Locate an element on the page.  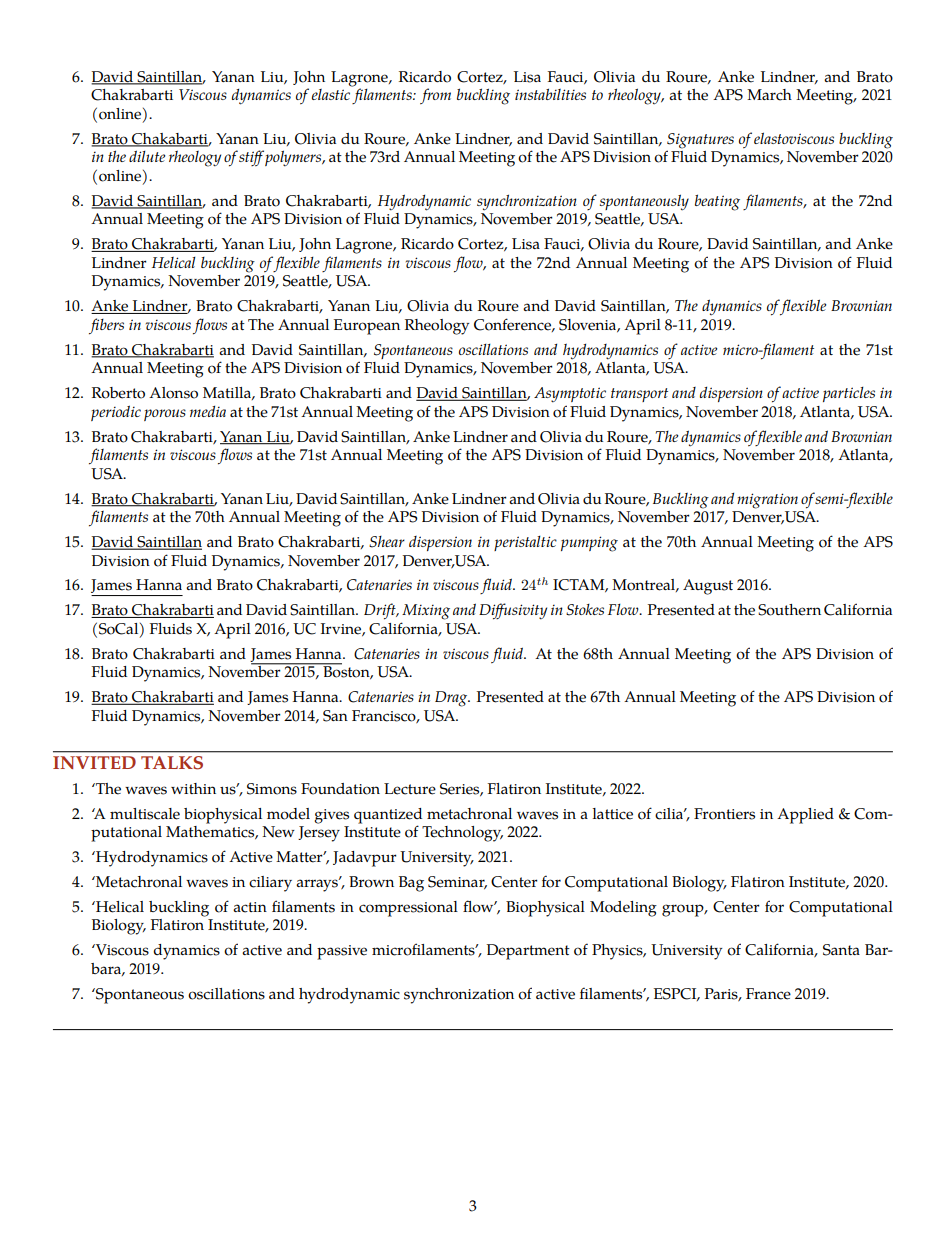
France is located at coordinates (768, 994).
